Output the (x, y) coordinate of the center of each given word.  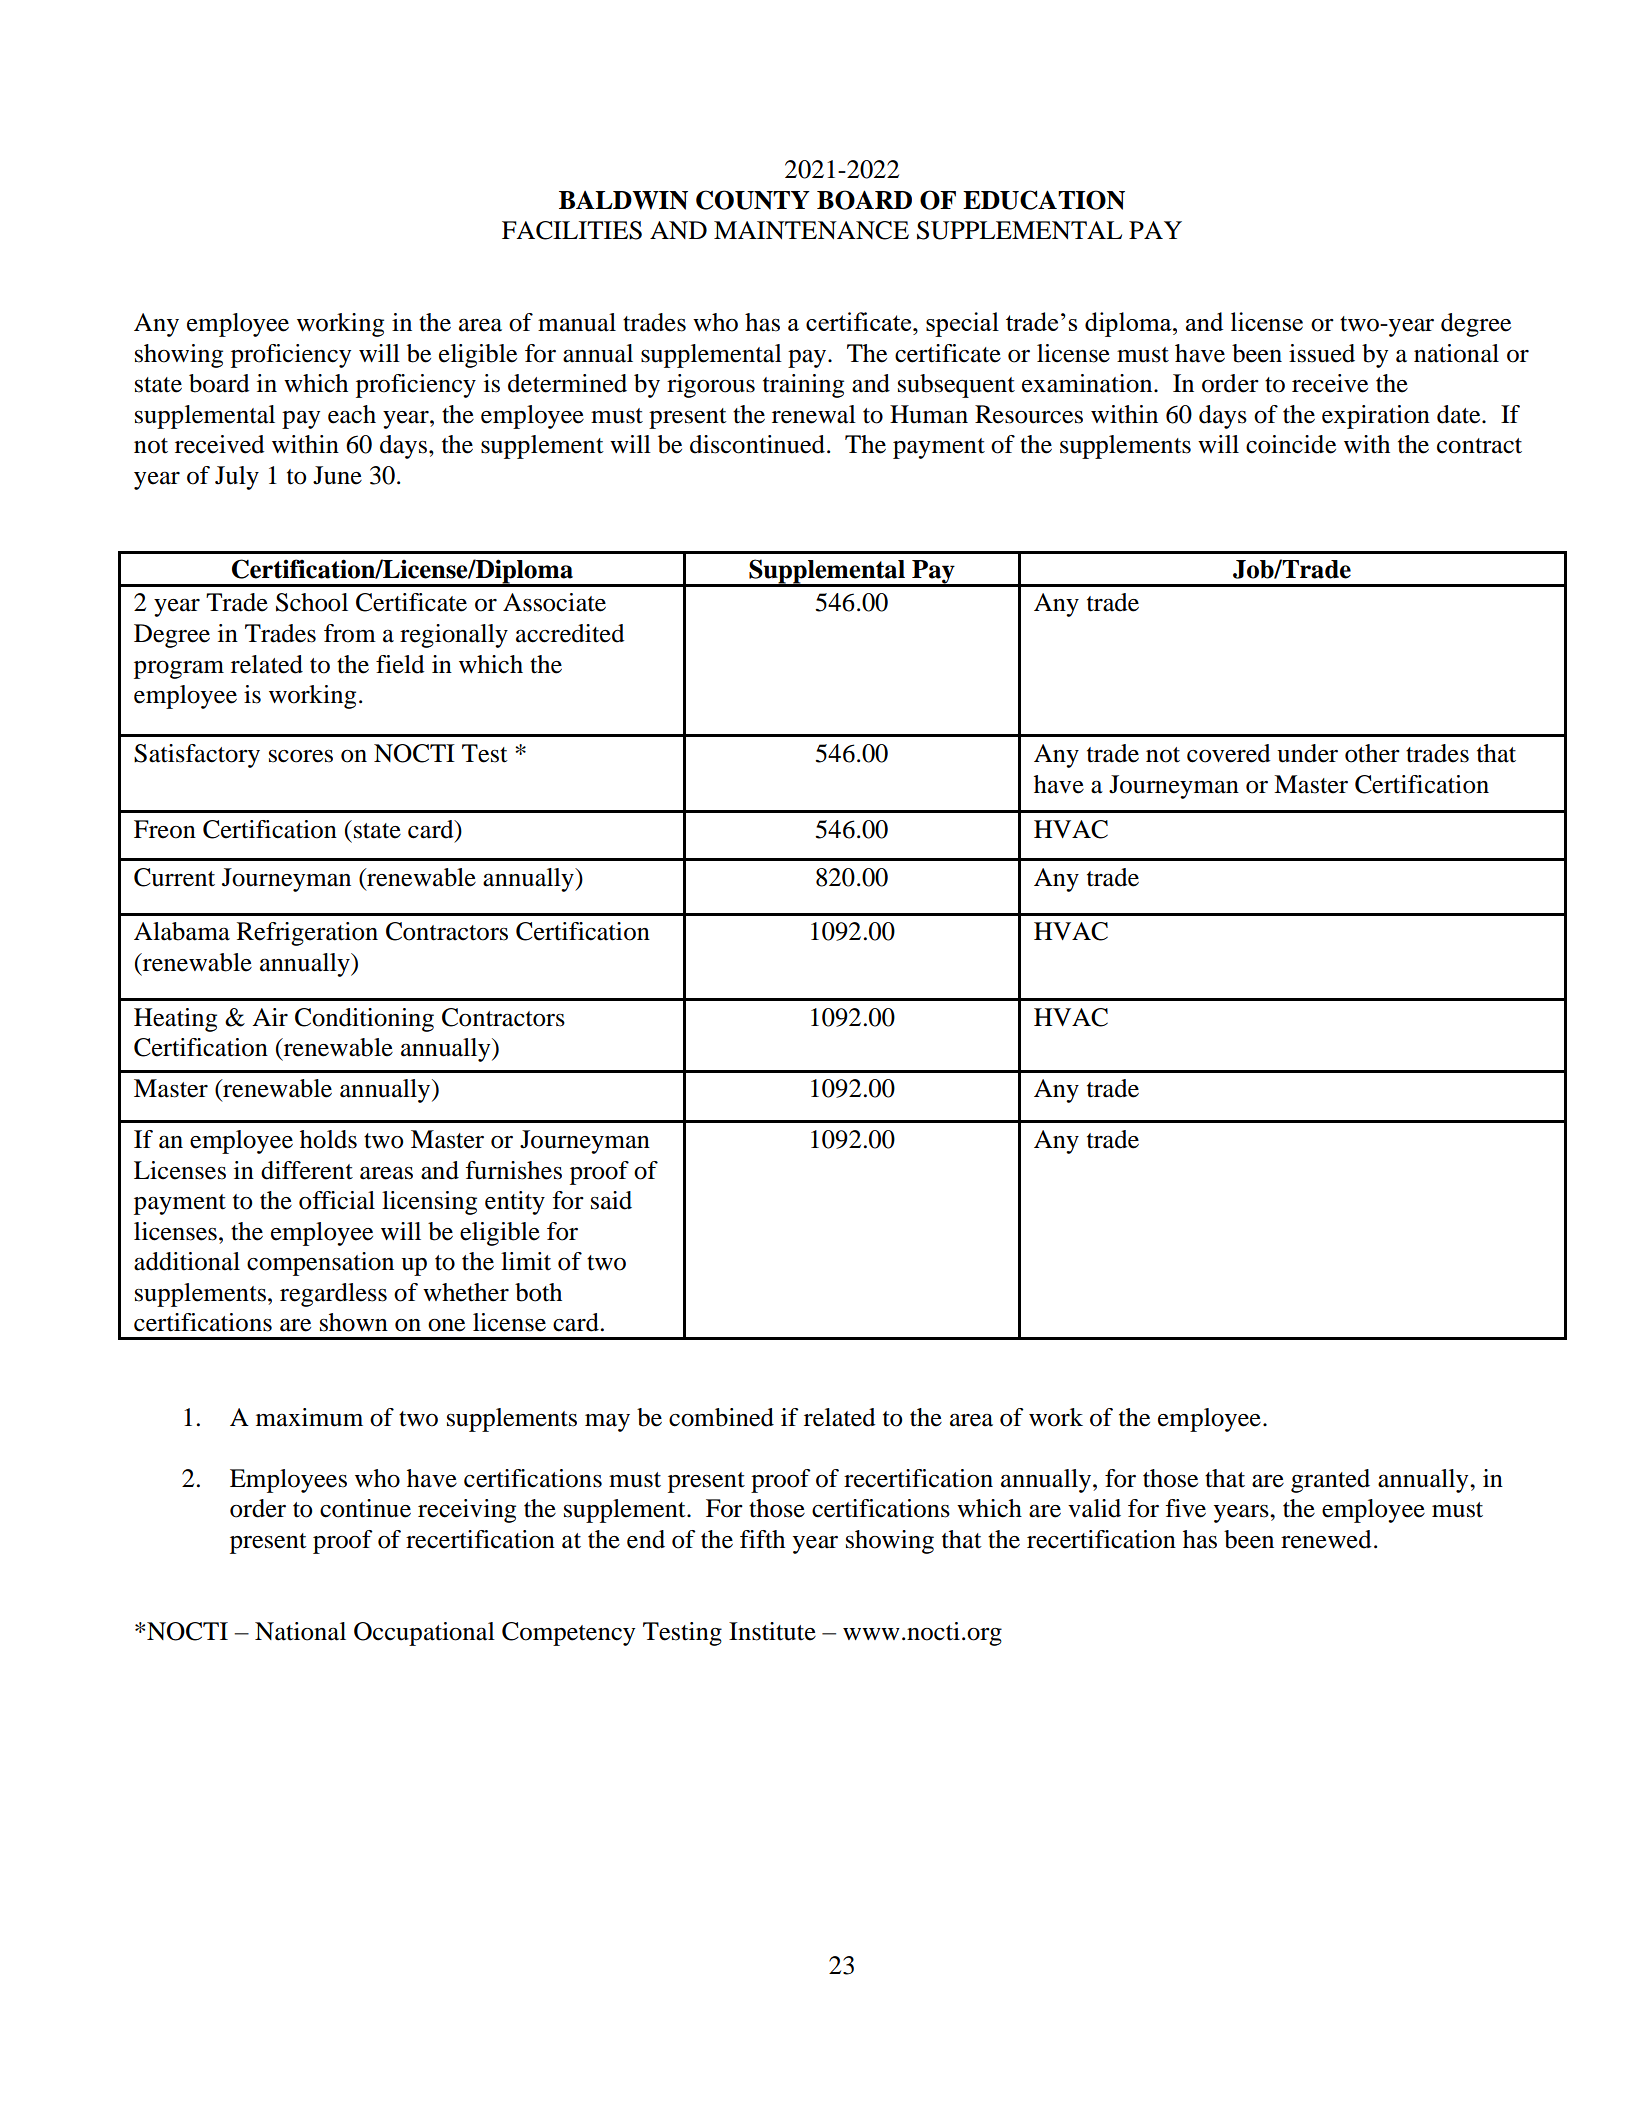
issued (1322, 353)
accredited (570, 633)
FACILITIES (572, 230)
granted (1330, 1481)
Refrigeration (307, 934)
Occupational (424, 1634)
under (1307, 753)
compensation (320, 1264)
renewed (1326, 1539)
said (611, 1200)
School (312, 602)
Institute (772, 1631)
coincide (1291, 444)
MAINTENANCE (811, 230)
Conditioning (364, 1020)
